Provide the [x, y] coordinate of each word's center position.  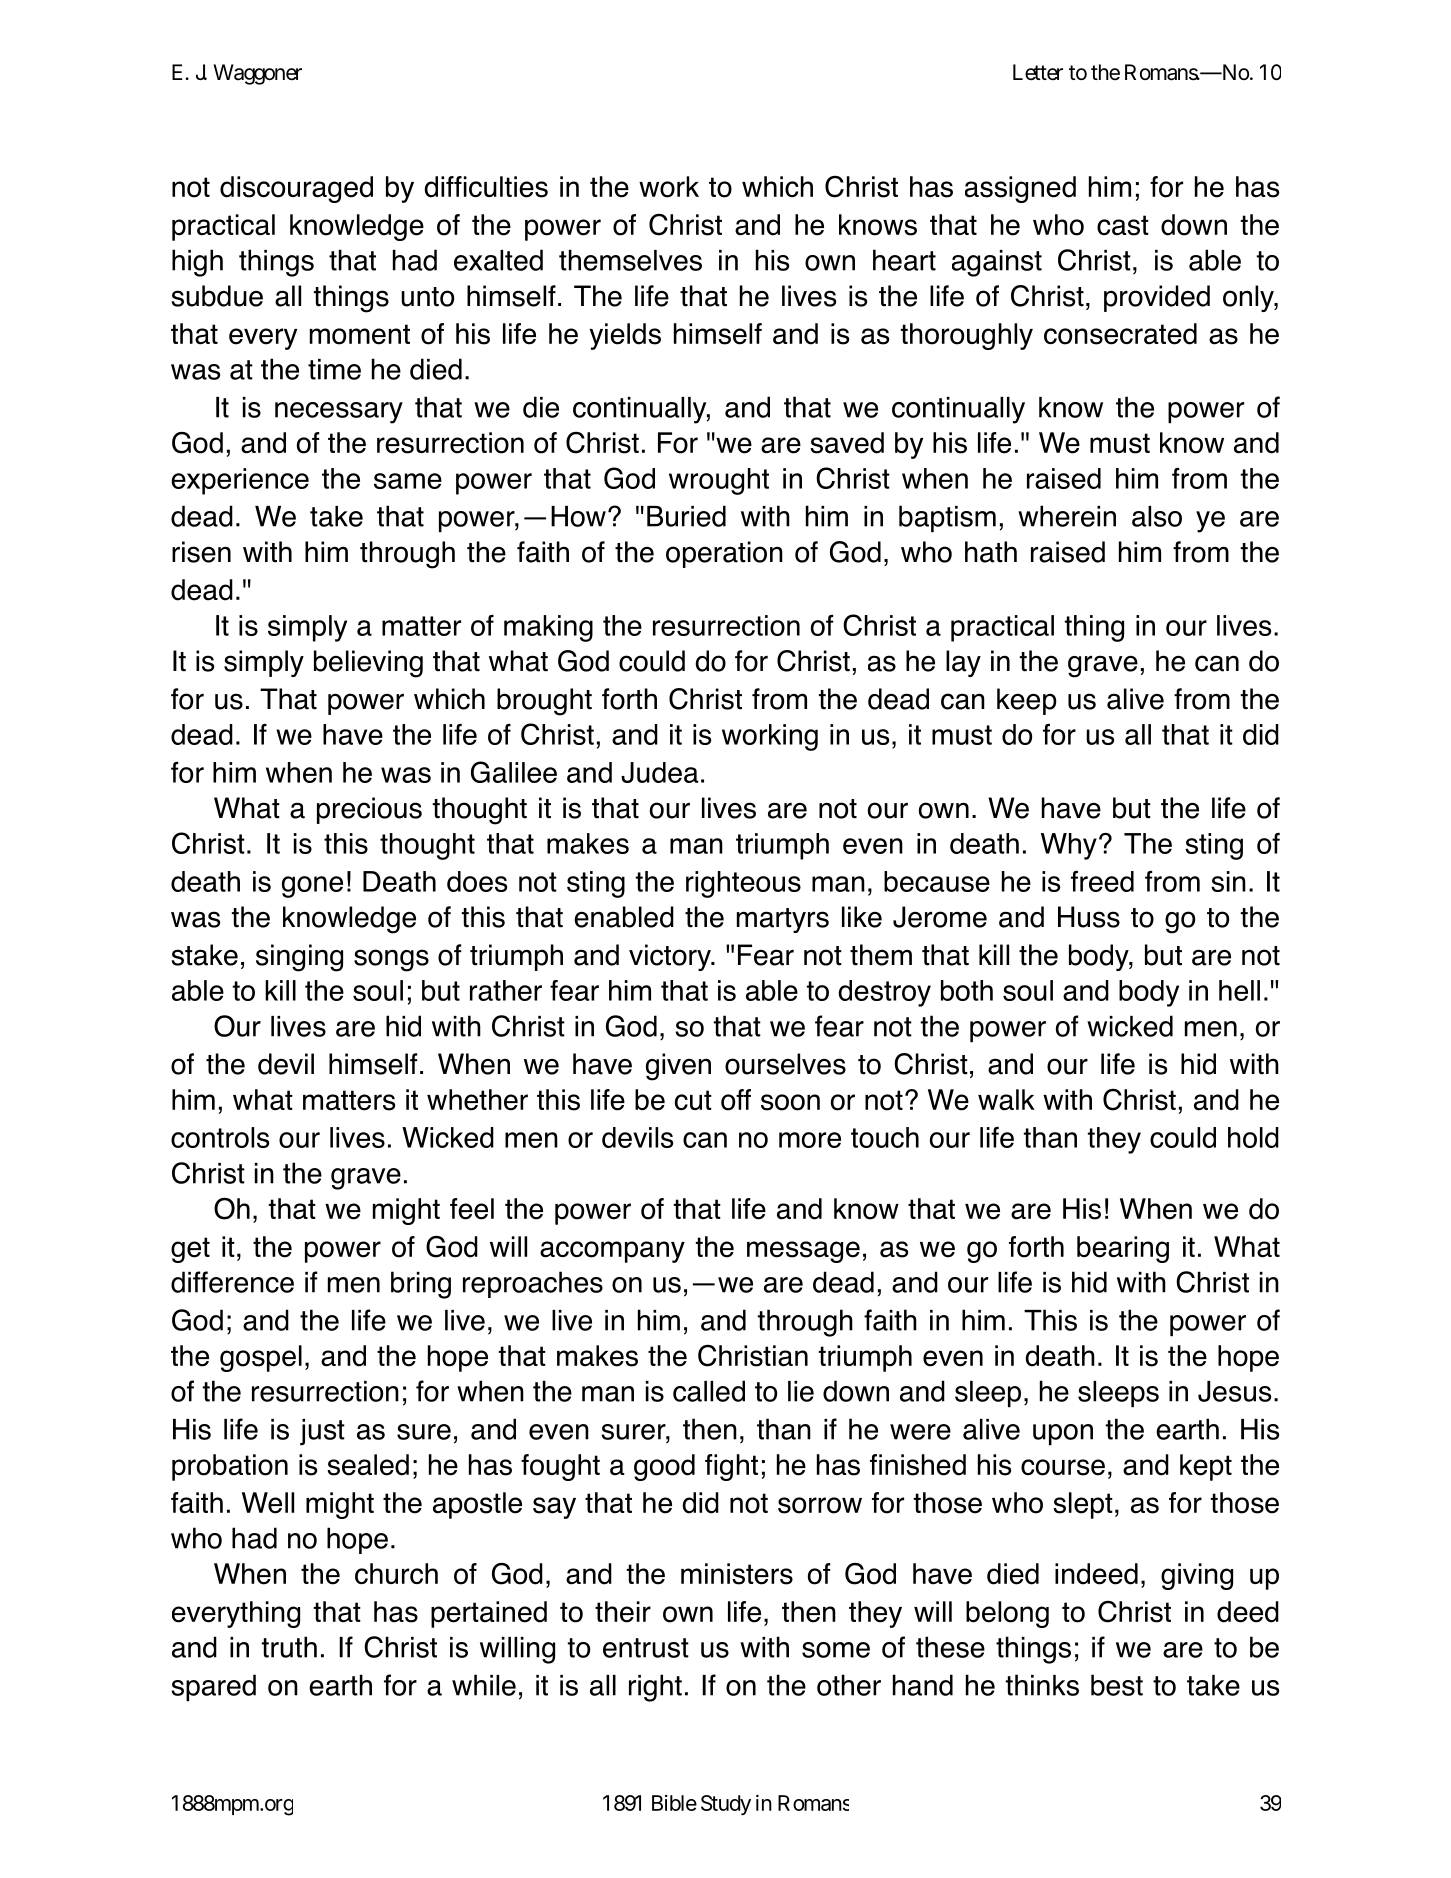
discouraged [296, 189]
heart [904, 260]
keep [1027, 701]
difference [232, 1282]
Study [726, 1805]
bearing [1123, 1249]
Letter [1038, 72]
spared [213, 1687]
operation [724, 554]
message [803, 1252]
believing [368, 664]
